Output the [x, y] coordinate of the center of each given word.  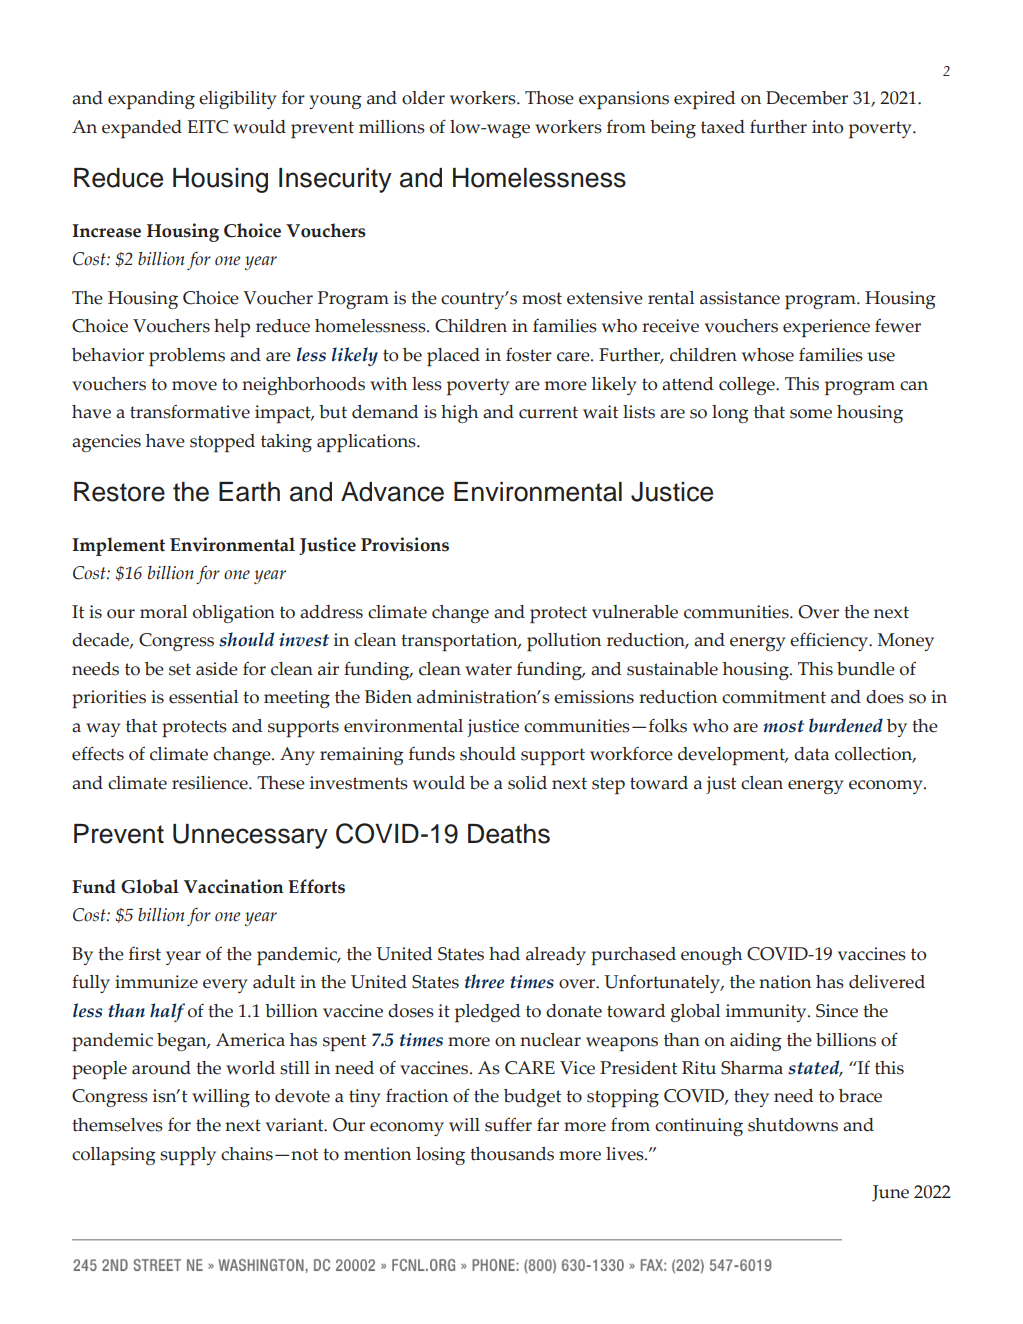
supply [188, 1156]
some [811, 414]
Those [549, 98]
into [828, 127]
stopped [222, 443]
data [811, 754]
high [459, 414]
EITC [207, 127]
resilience [211, 783]
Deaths [509, 834]
